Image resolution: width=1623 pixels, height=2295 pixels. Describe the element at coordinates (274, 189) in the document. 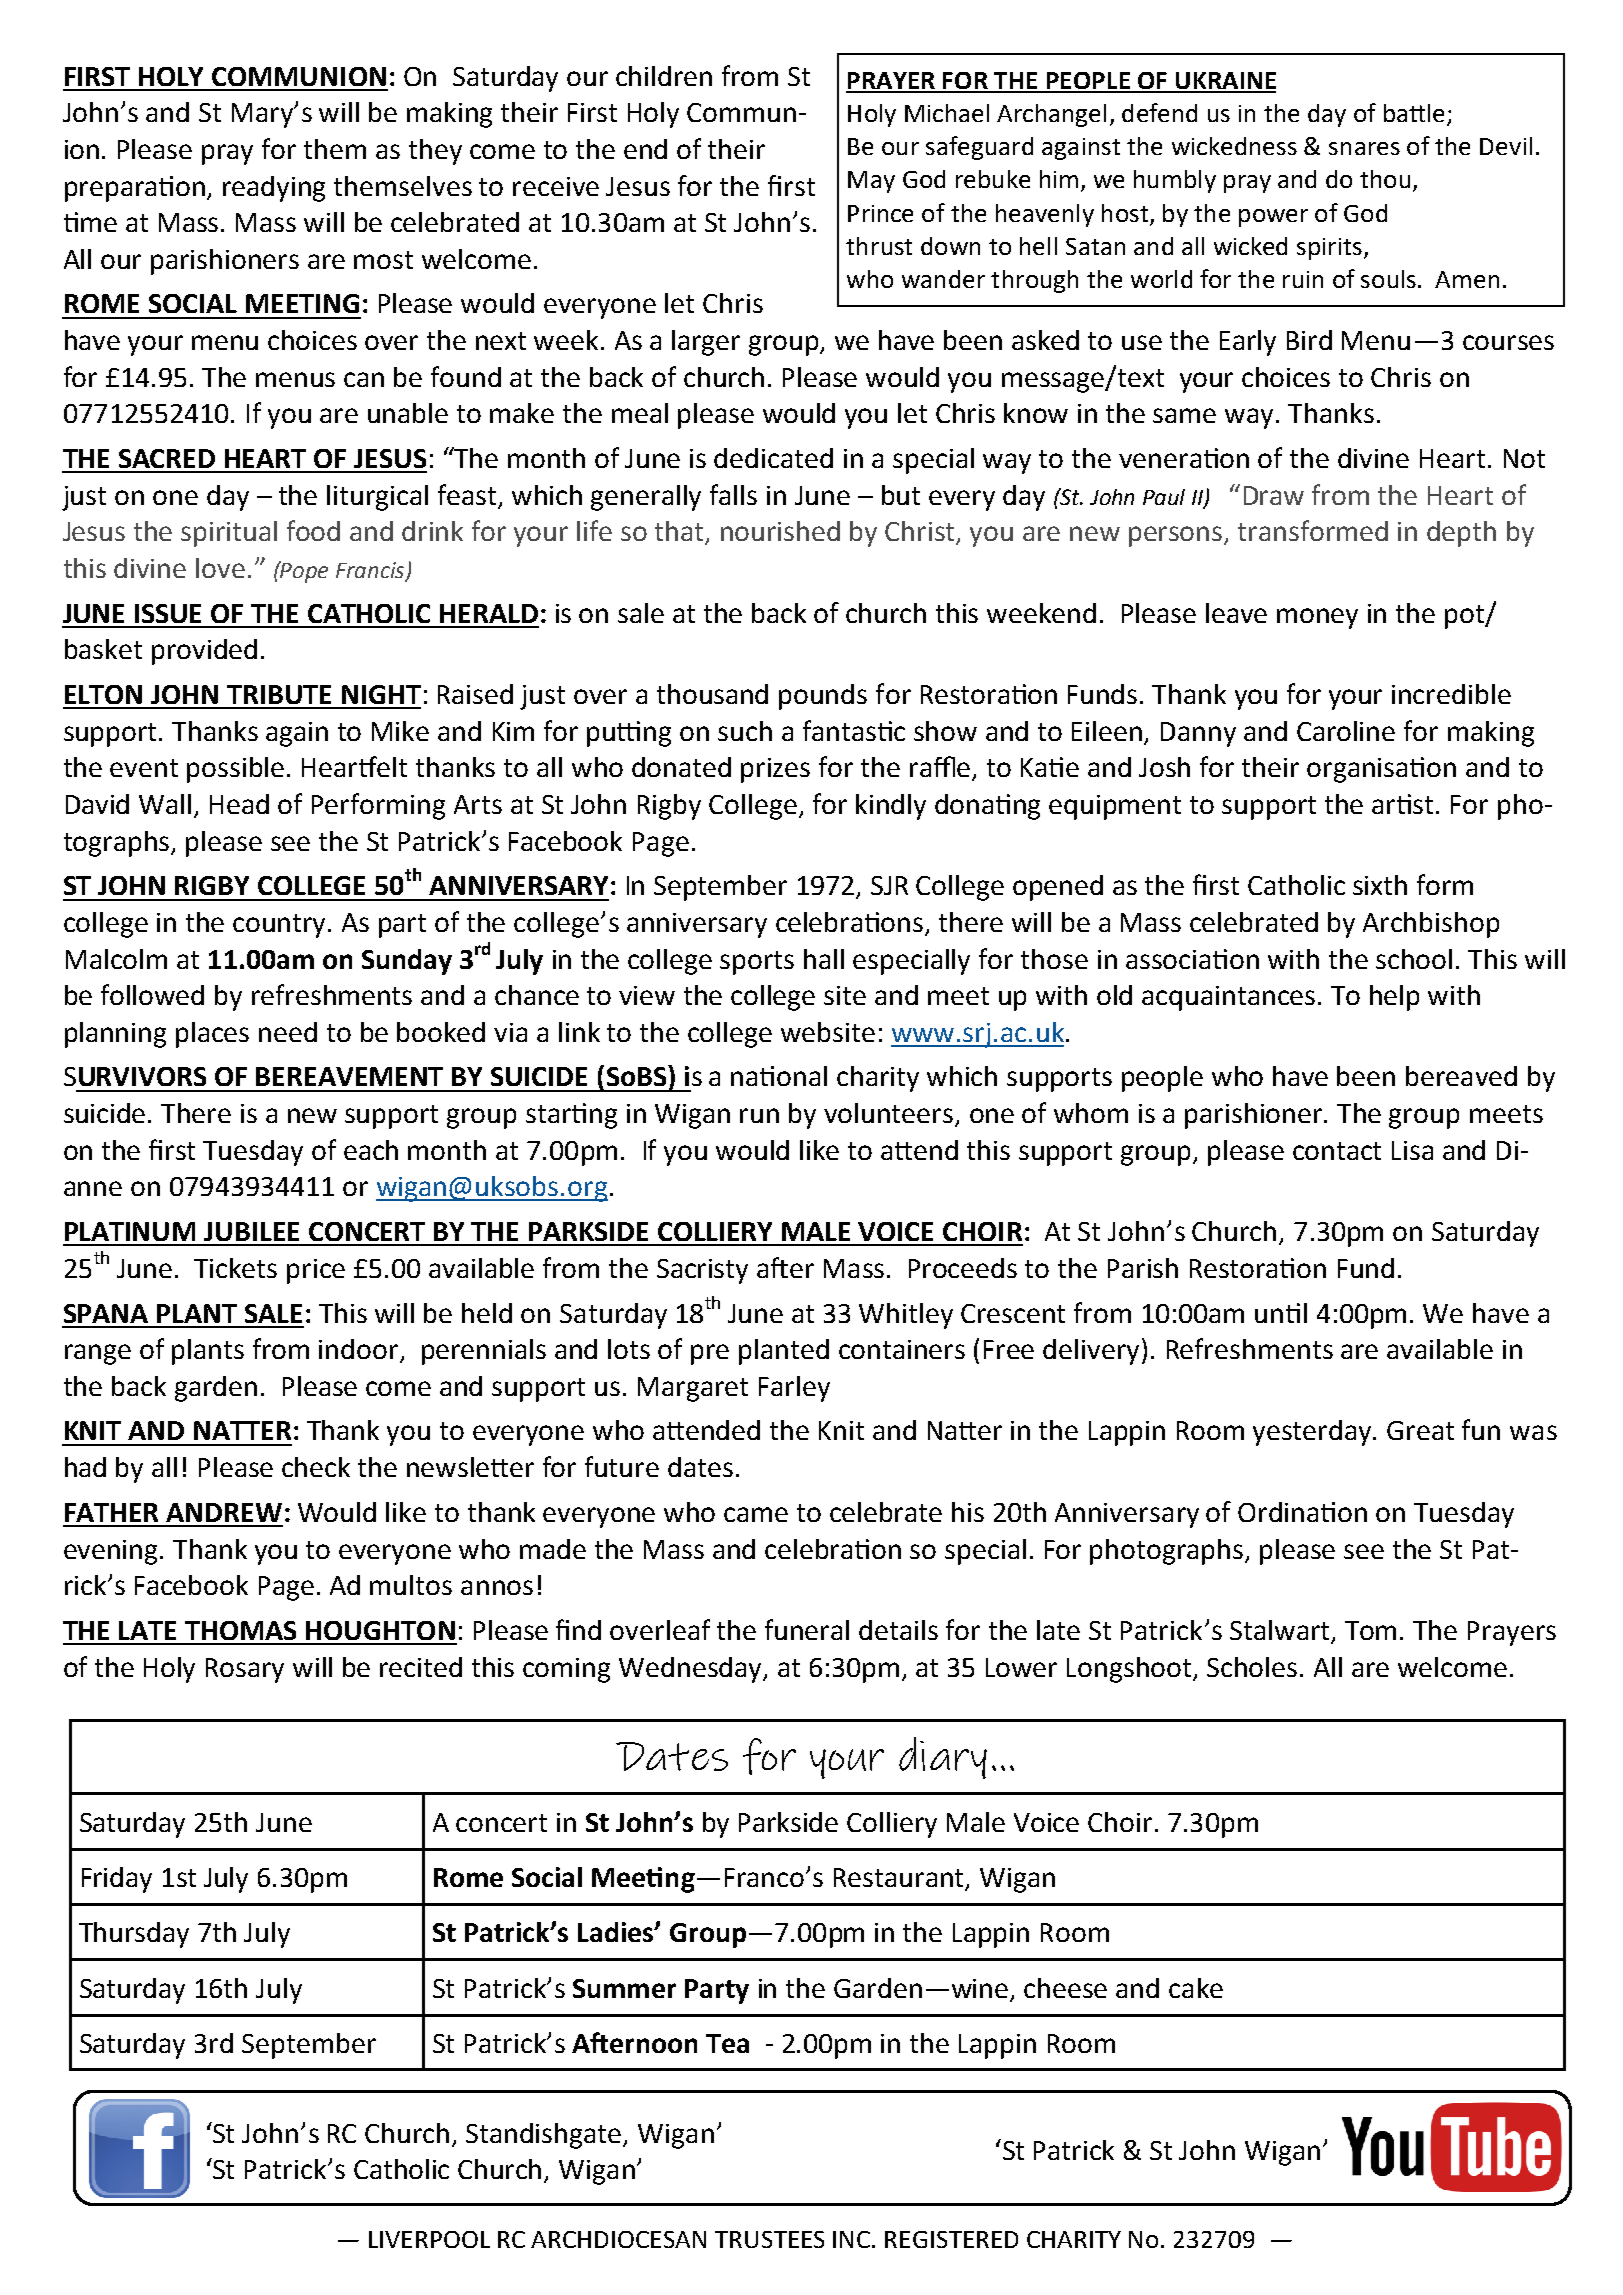

I see `readying` at that location.
